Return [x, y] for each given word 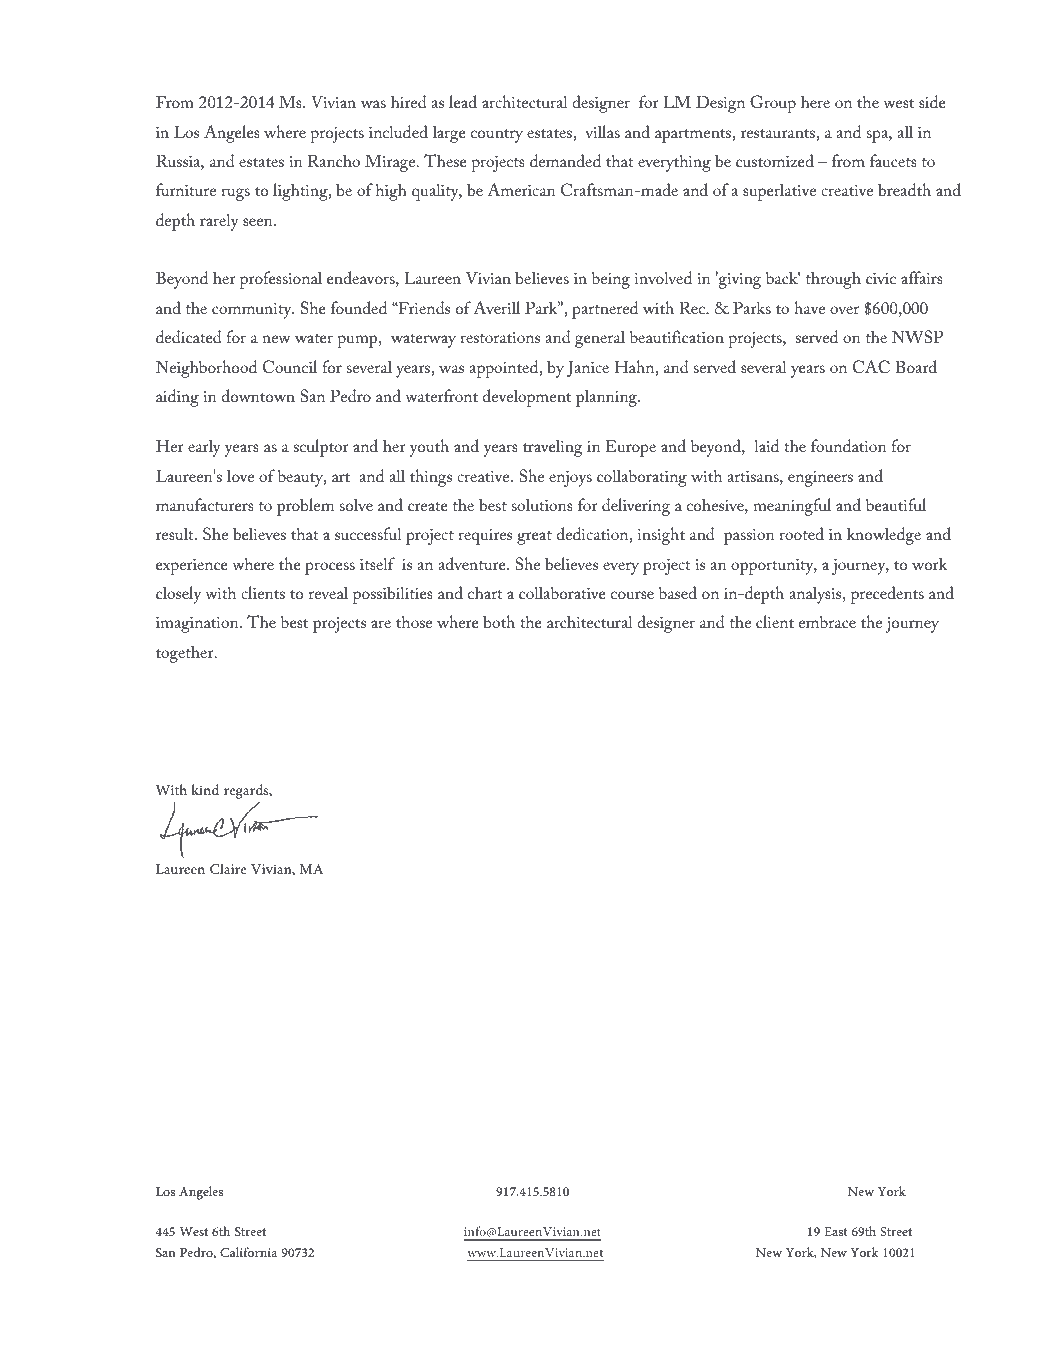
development [527, 398]
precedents [887, 595]
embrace [827, 621]
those [414, 621]
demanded [565, 160]
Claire [228, 868]
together [186, 654]
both [499, 621]
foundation [849, 445]
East [835, 1231]
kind [205, 789]
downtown [258, 395]
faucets [893, 160]
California [248, 1252]
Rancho [334, 160]
